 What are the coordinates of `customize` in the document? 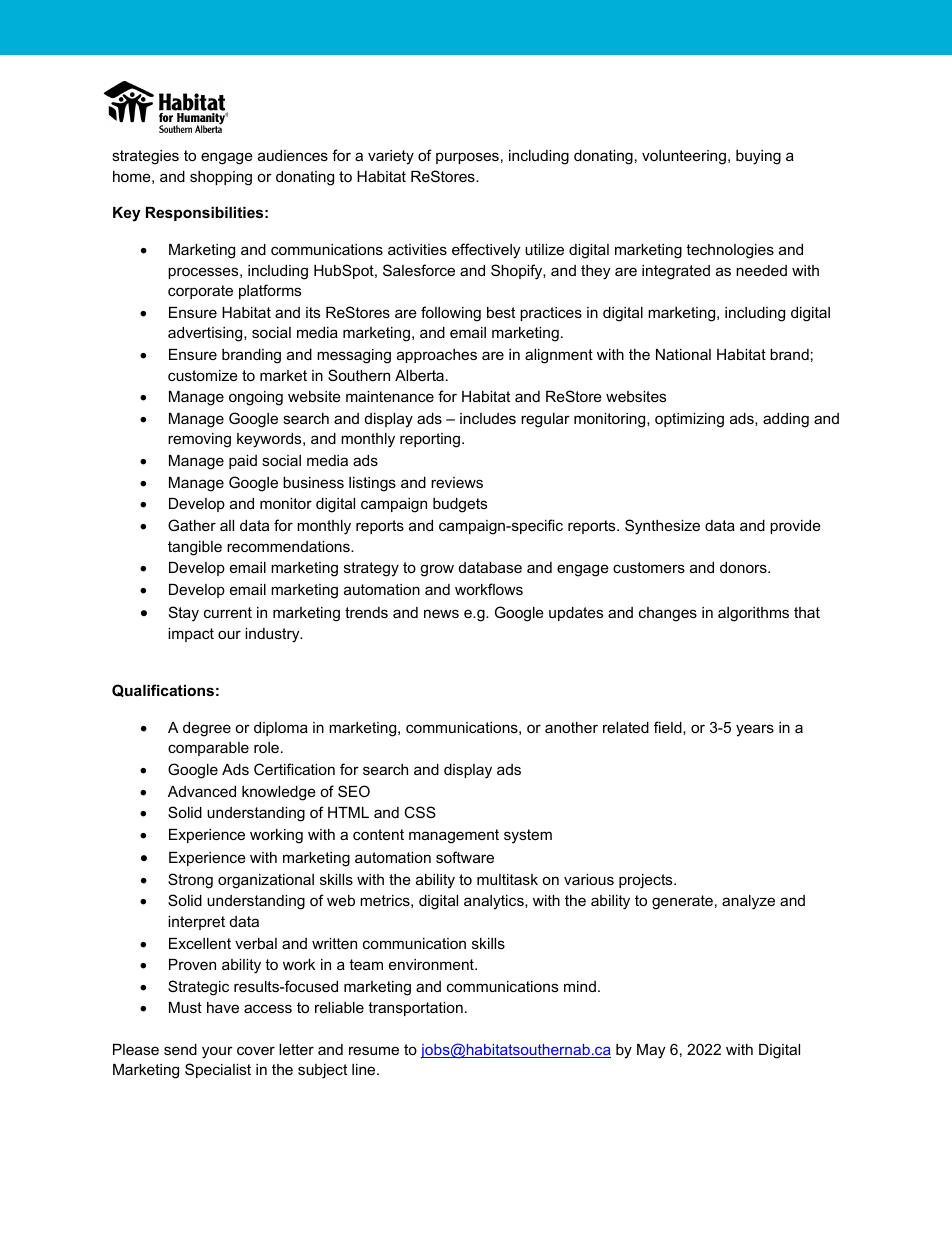 It's located at (203, 375).
